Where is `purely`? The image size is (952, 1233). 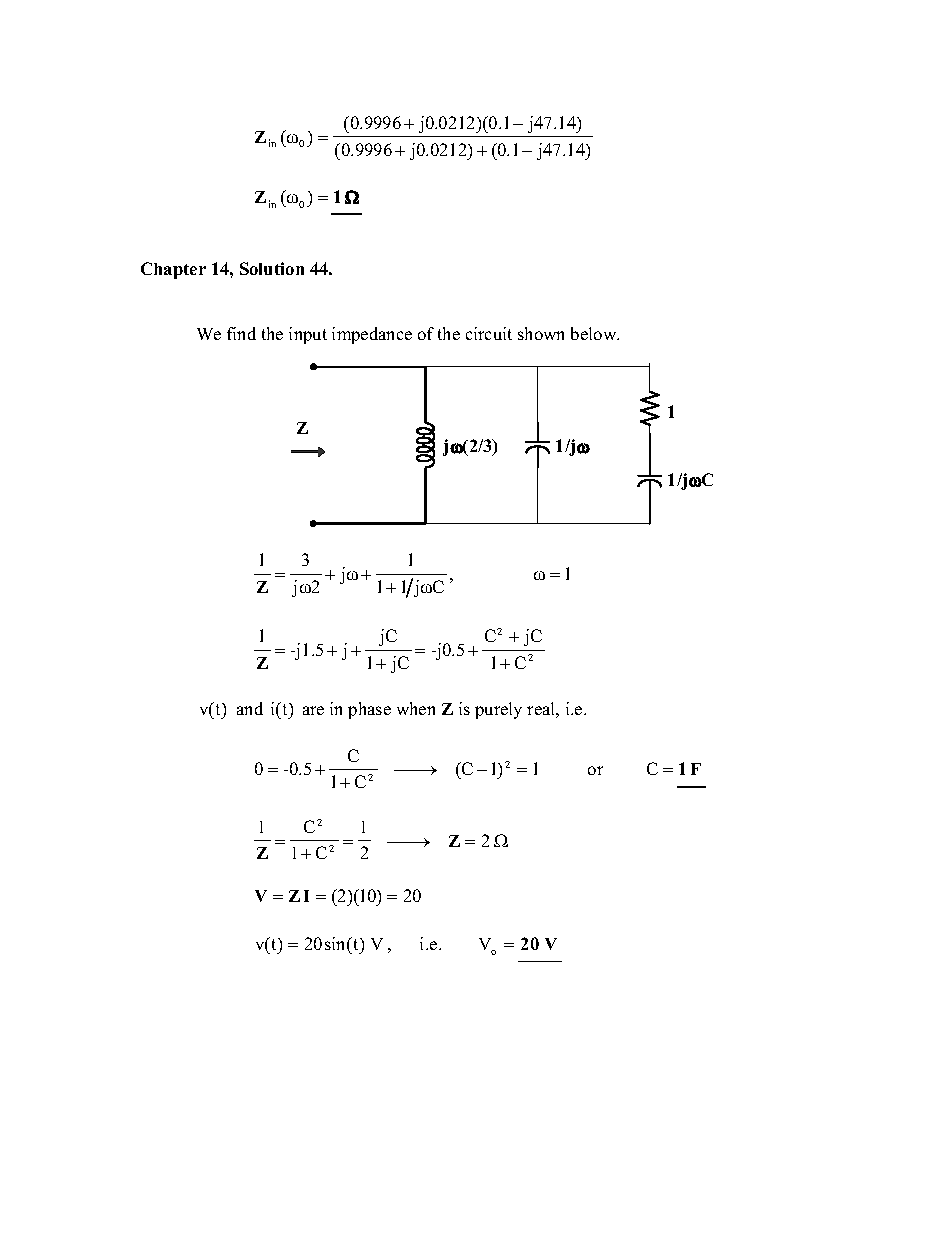
purely is located at coordinates (498, 710).
